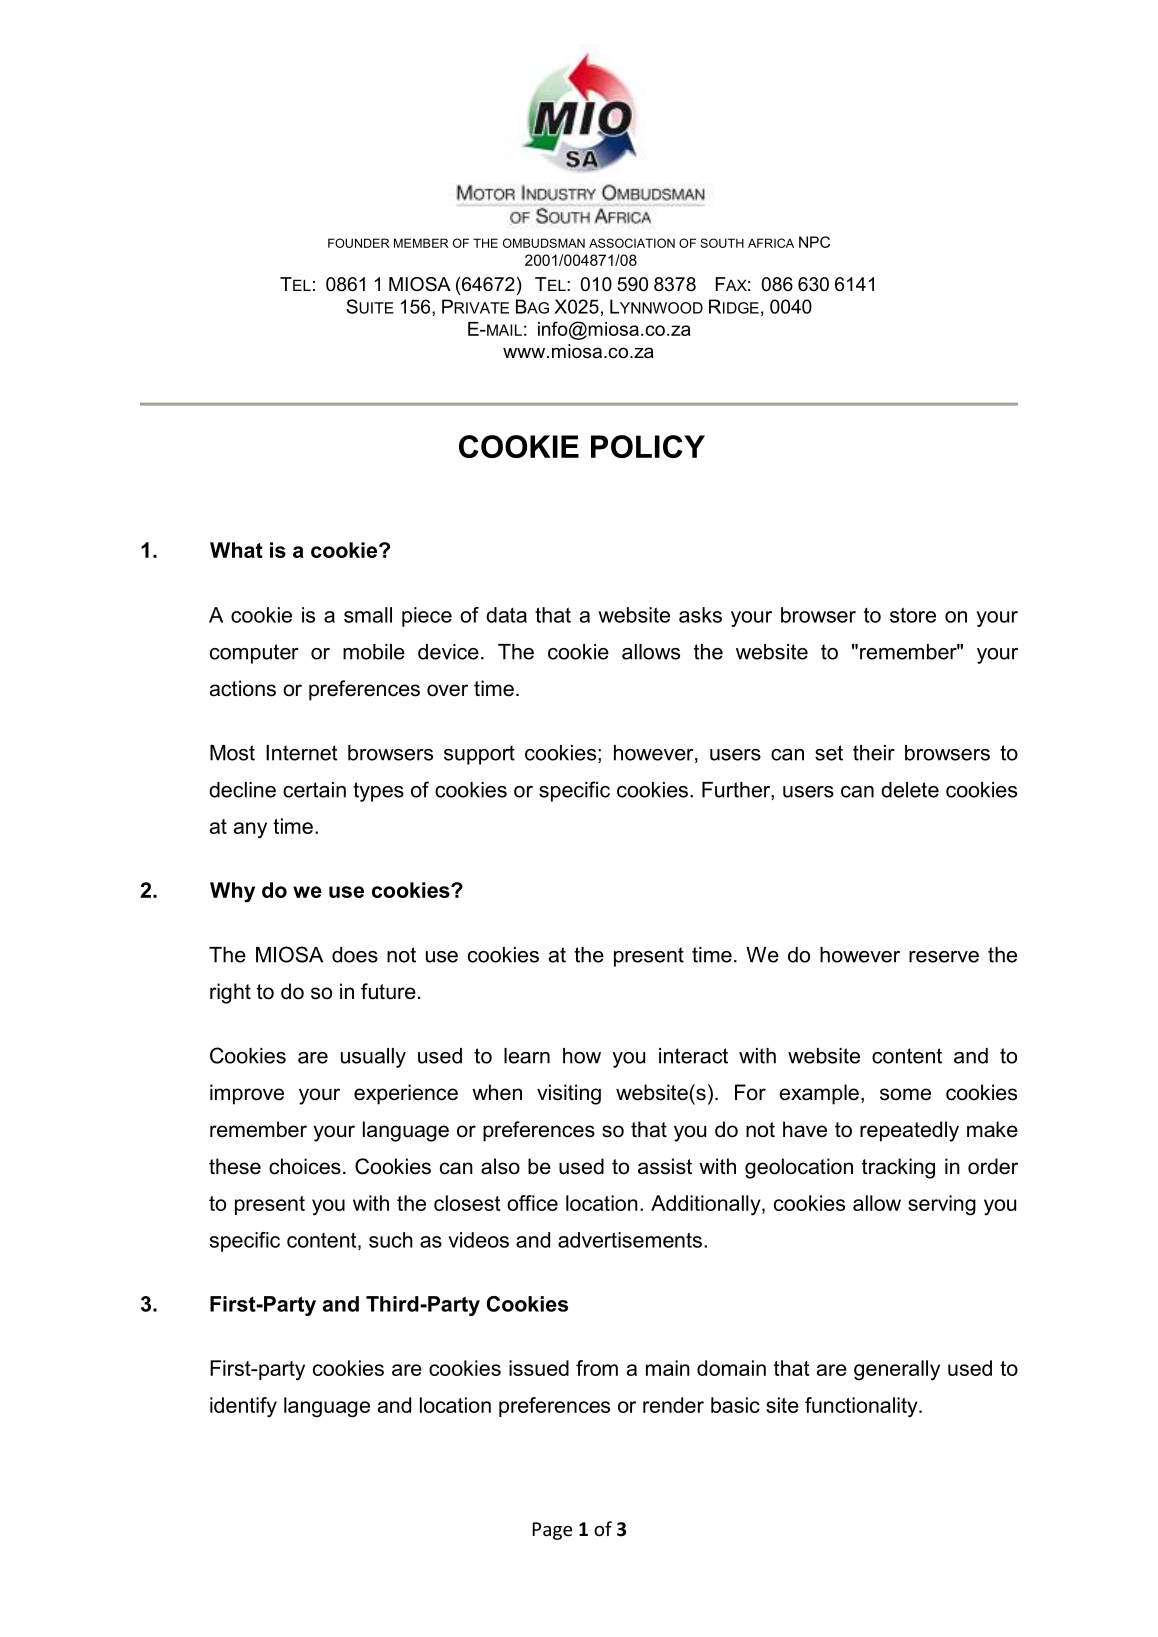 The image size is (1158, 1637). I want to click on store, so click(913, 615).
